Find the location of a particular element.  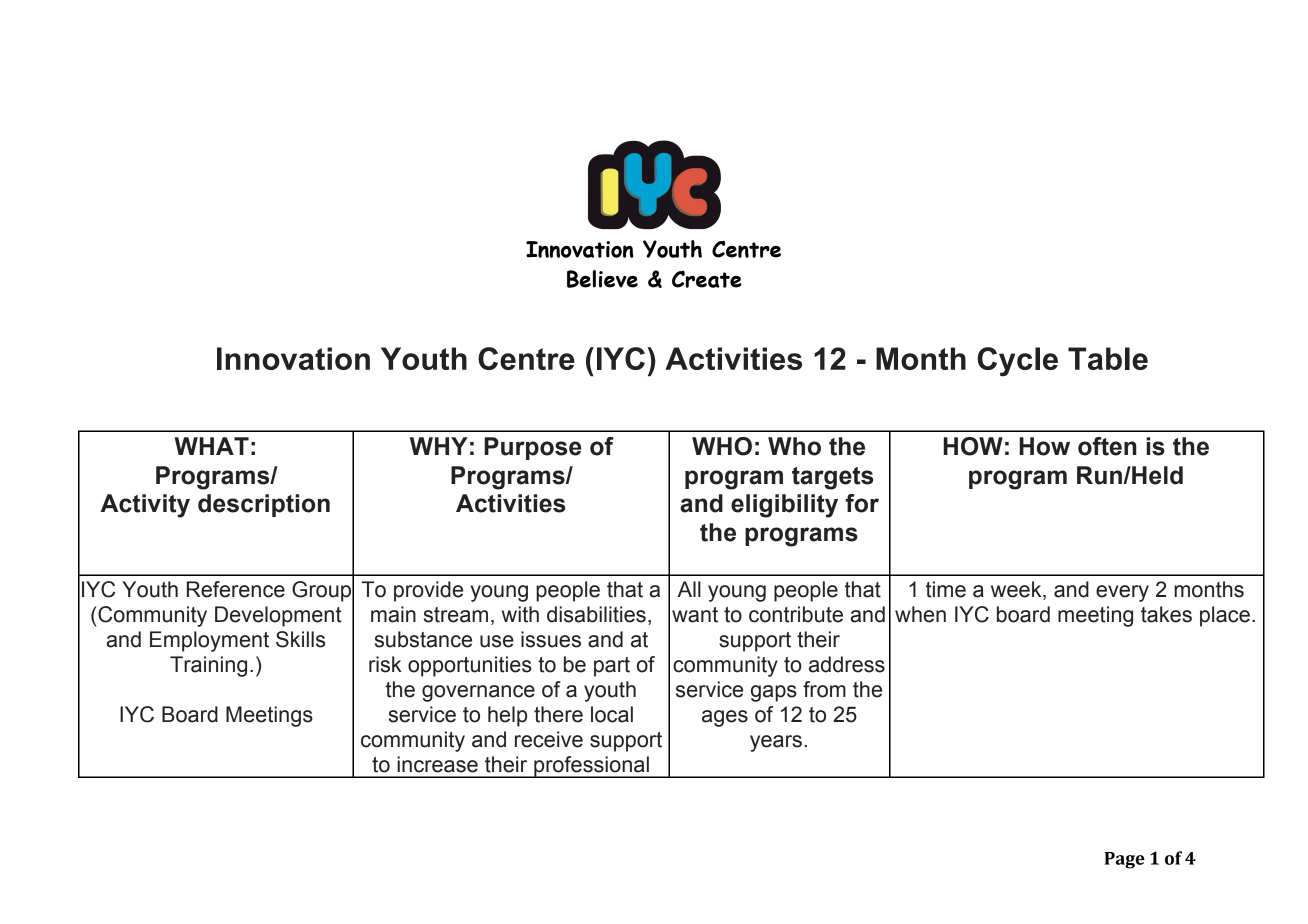

professional is located at coordinates (591, 767).
